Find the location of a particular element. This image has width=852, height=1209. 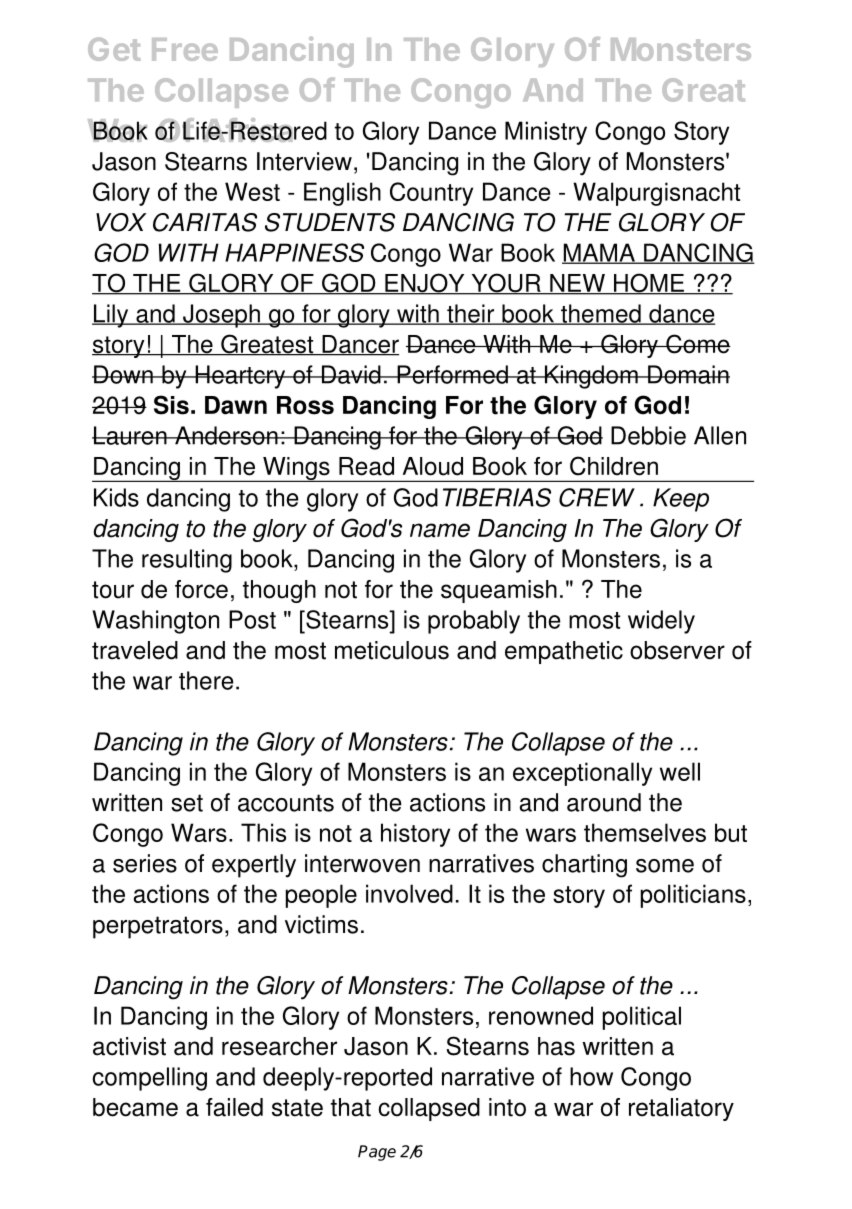

Performed is located at coordinates (452, 374).
